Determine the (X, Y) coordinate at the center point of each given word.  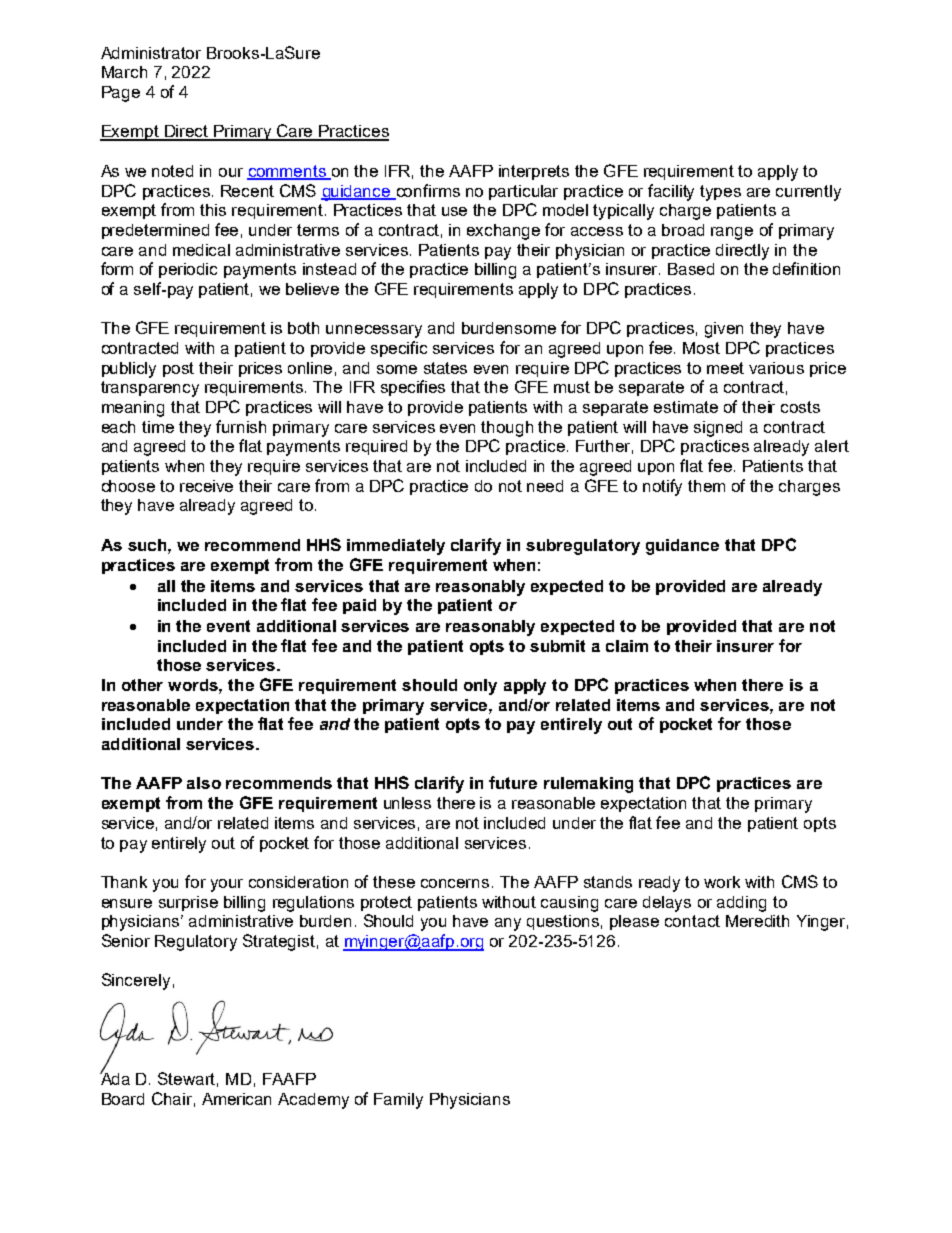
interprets (534, 172)
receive (206, 486)
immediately (396, 547)
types (720, 193)
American (236, 1099)
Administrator (151, 53)
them (706, 486)
